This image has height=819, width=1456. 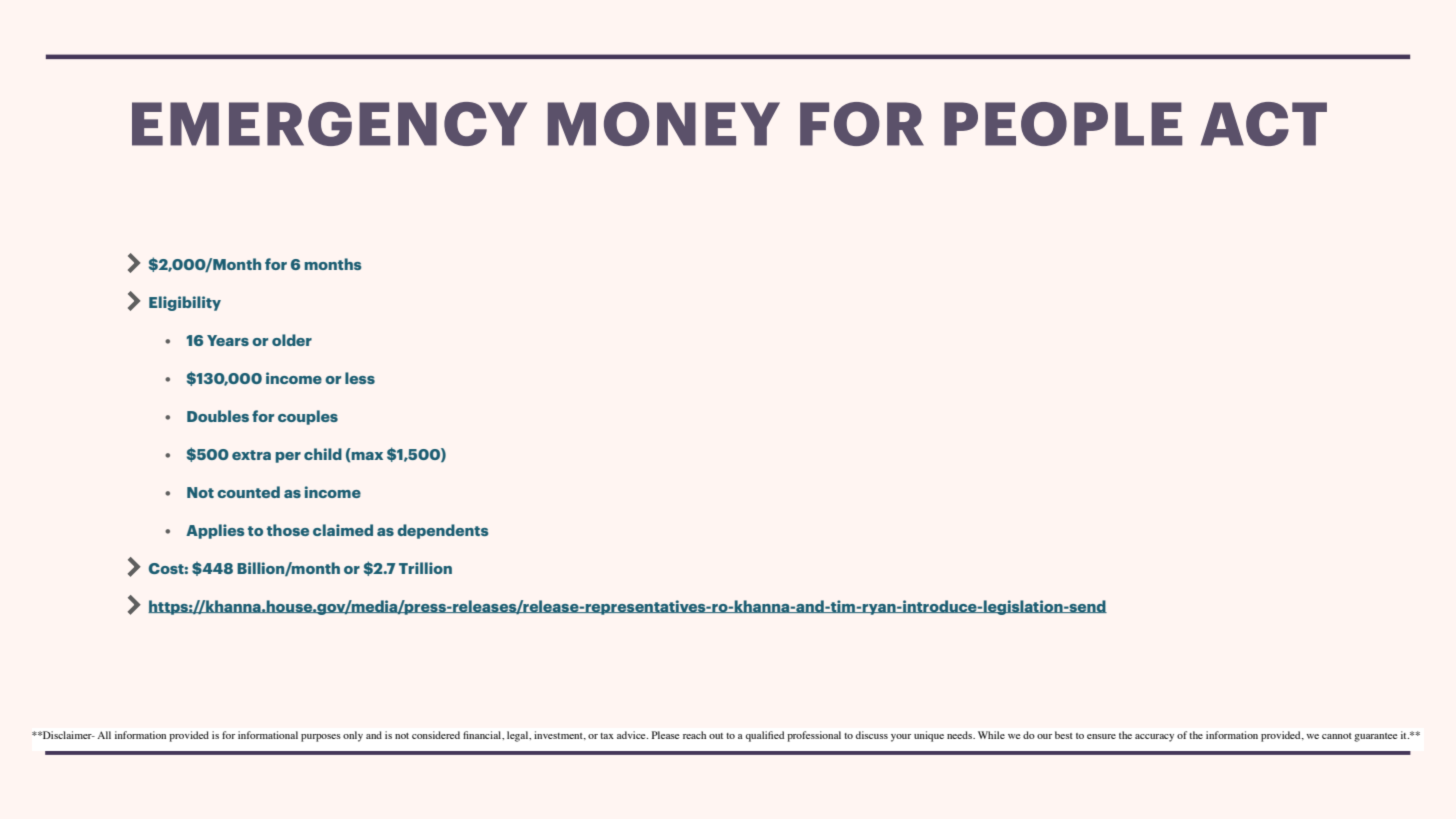 What do you see at coordinates (664, 124) in the image?
I see `MONEY` at bounding box center [664, 124].
